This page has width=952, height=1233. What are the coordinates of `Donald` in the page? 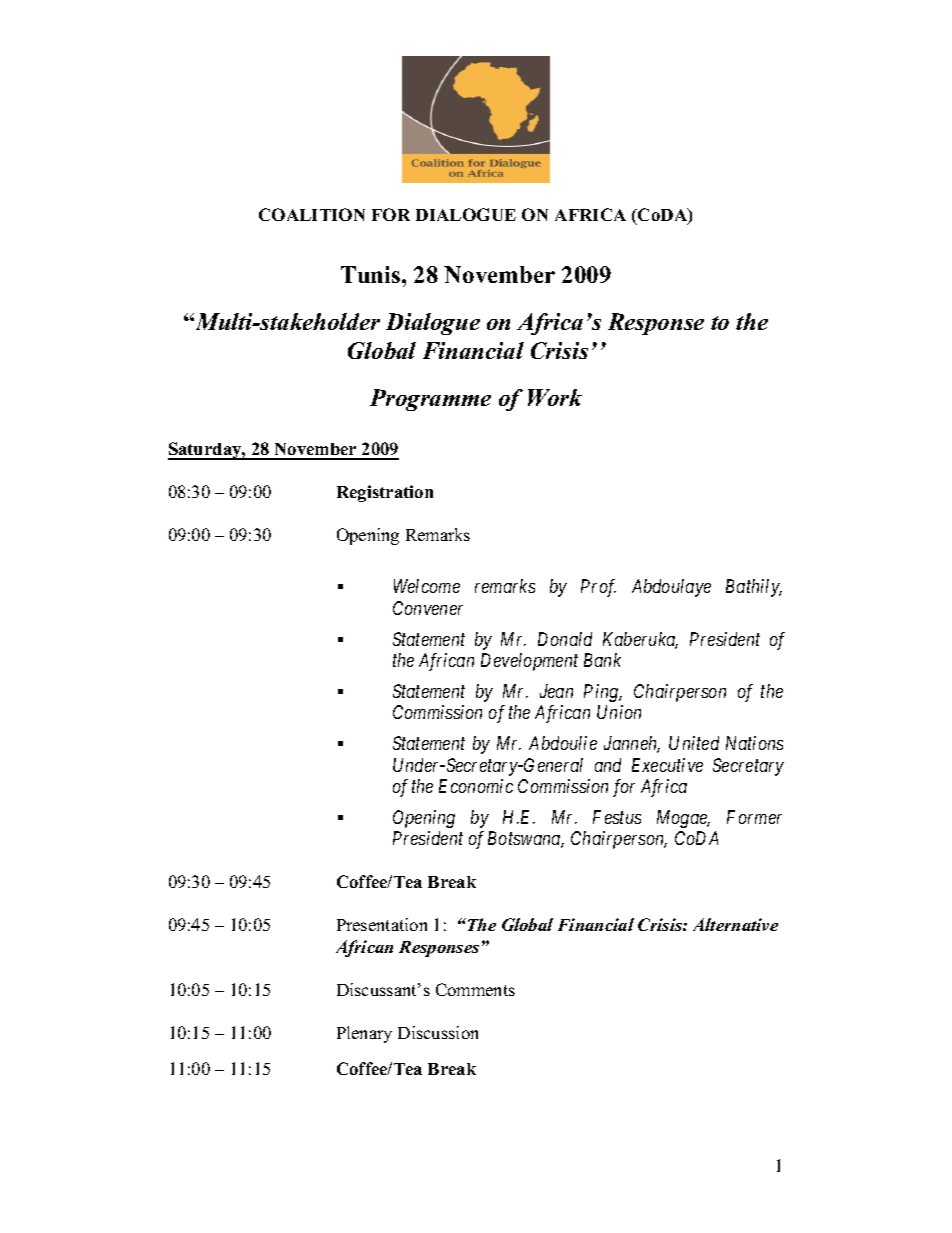 It's located at (565, 639).
